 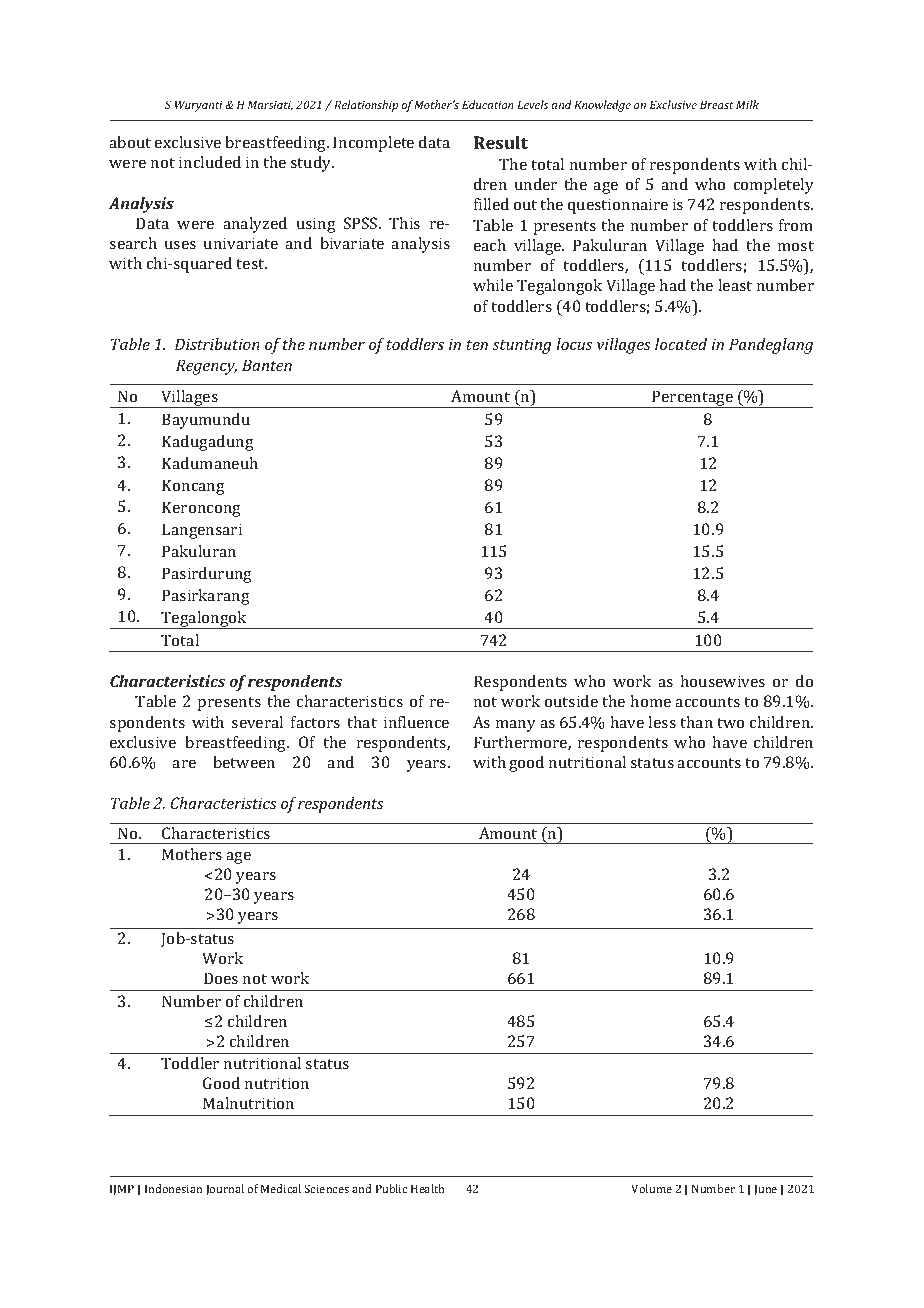 What do you see at coordinates (221, 978) in the document?
I see `Does` at bounding box center [221, 978].
